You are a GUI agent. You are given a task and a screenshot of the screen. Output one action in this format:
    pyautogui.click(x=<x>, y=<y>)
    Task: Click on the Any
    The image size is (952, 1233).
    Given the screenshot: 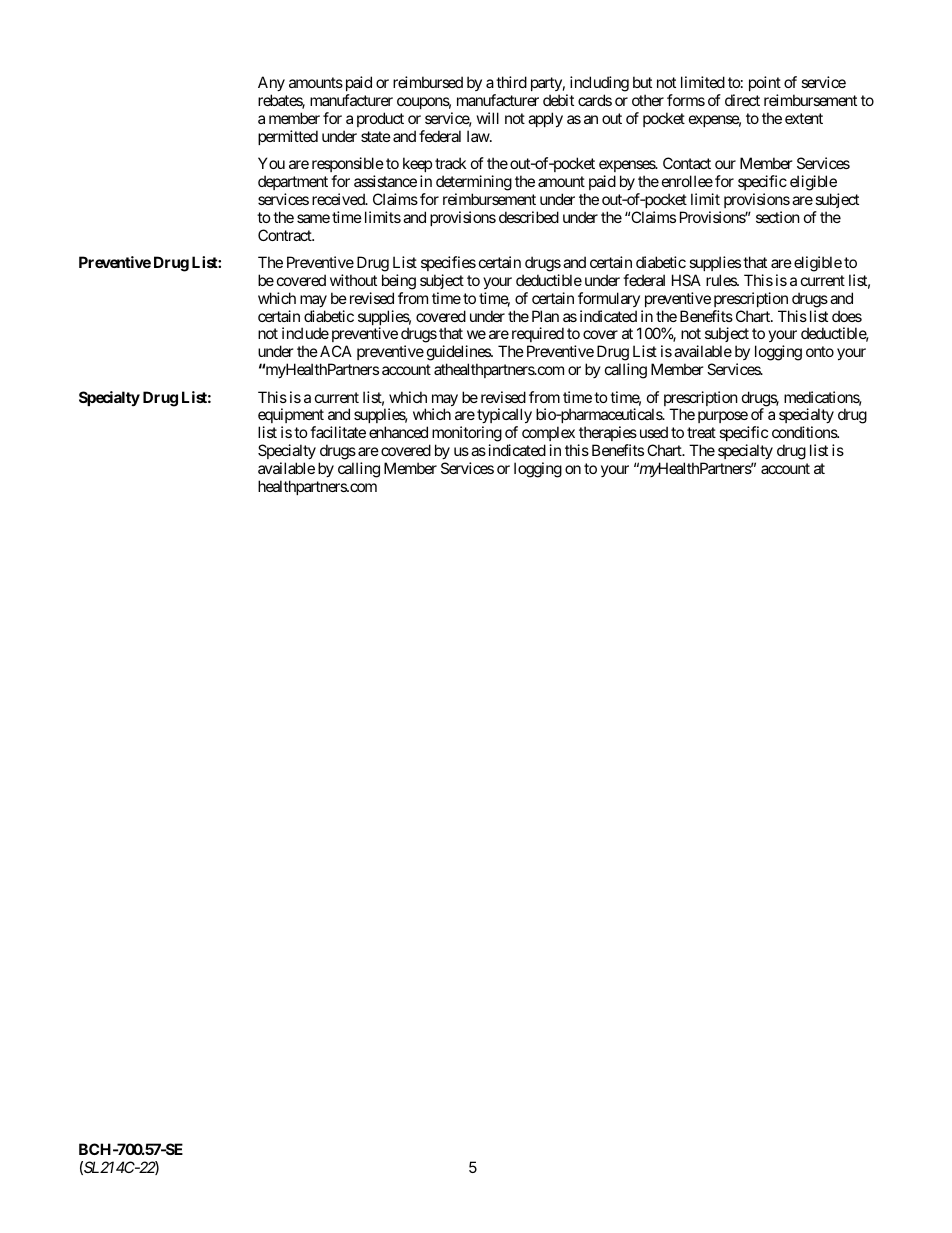 What is the action you would take?
    pyautogui.click(x=271, y=83)
